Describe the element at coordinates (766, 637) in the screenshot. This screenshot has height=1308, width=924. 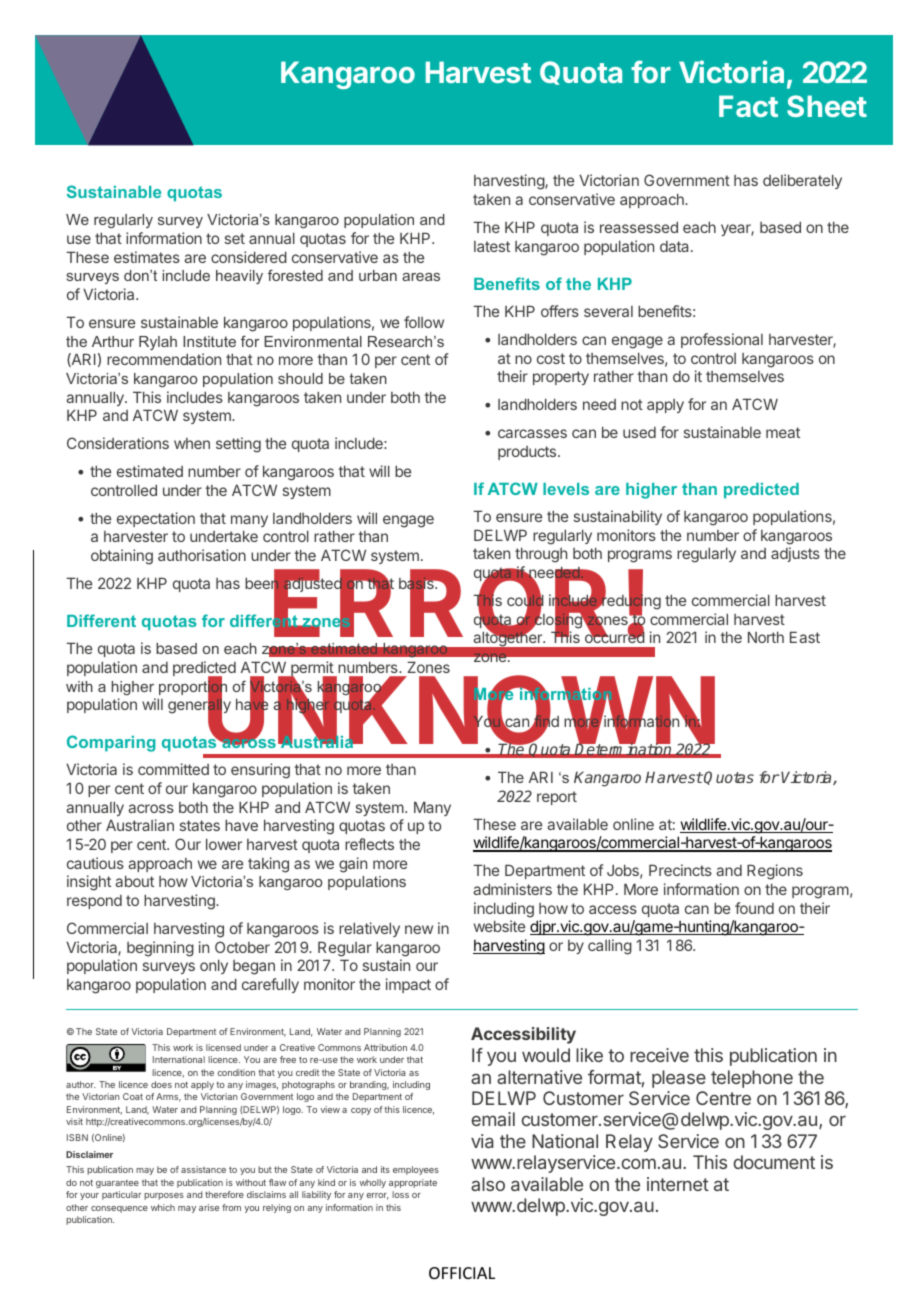
I see `North` at that location.
